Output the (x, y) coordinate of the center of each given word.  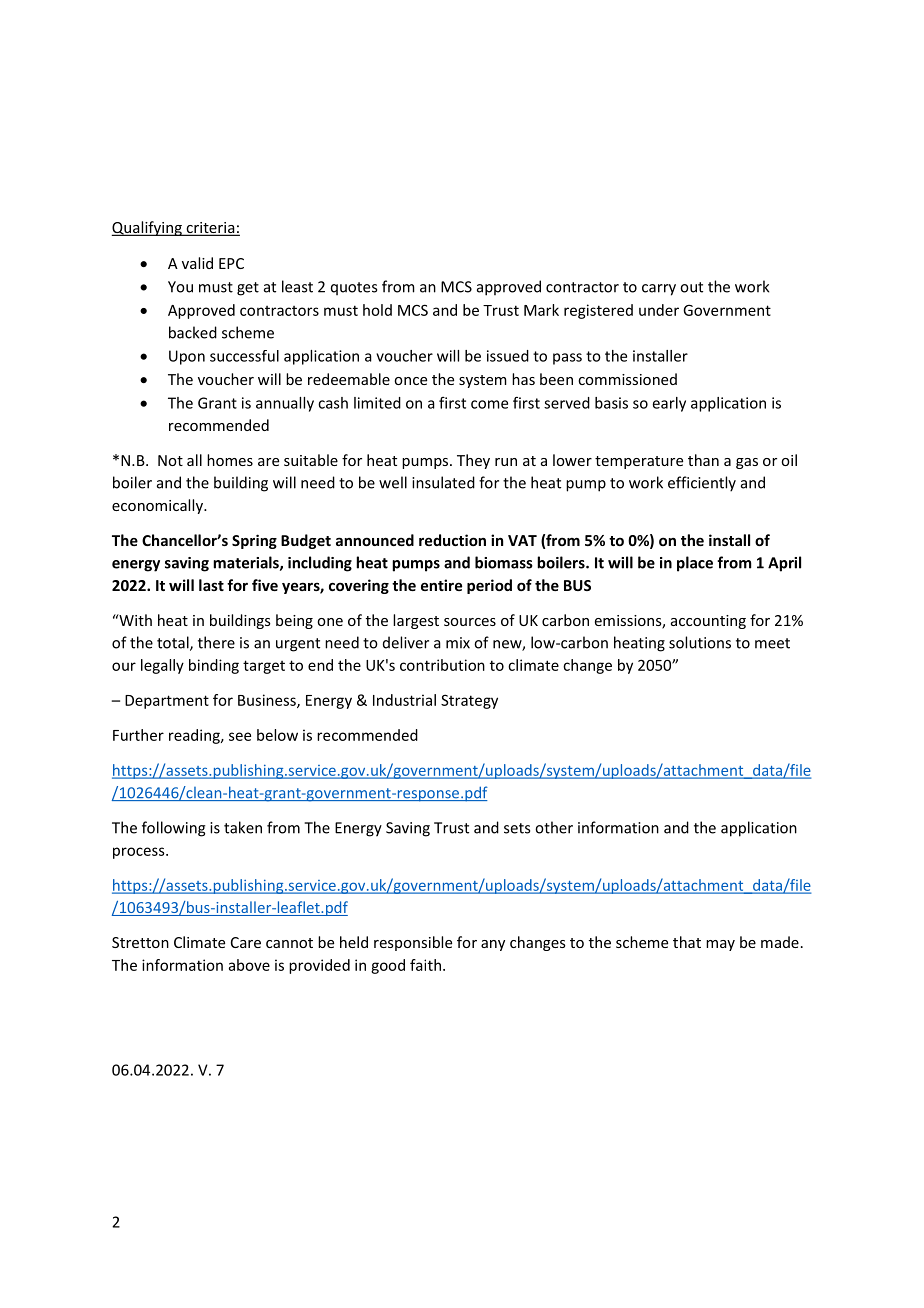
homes (230, 460)
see (240, 736)
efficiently (702, 484)
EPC (231, 263)
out (691, 287)
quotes (354, 288)
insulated (443, 482)
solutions (700, 642)
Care (246, 942)
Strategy (469, 701)
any (493, 945)
